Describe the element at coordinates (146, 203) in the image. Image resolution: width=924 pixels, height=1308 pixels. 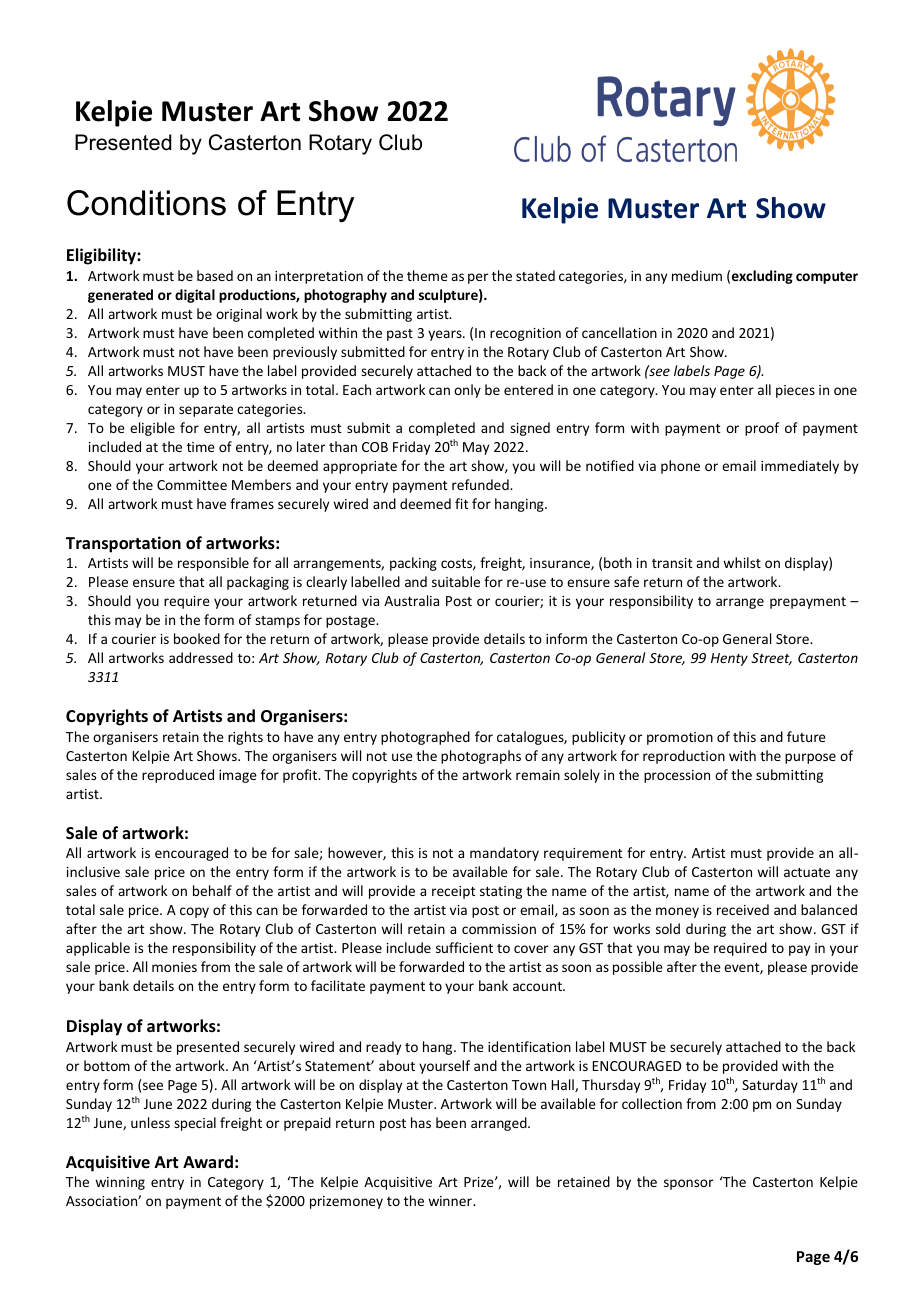
I see `Conditions` at that location.
